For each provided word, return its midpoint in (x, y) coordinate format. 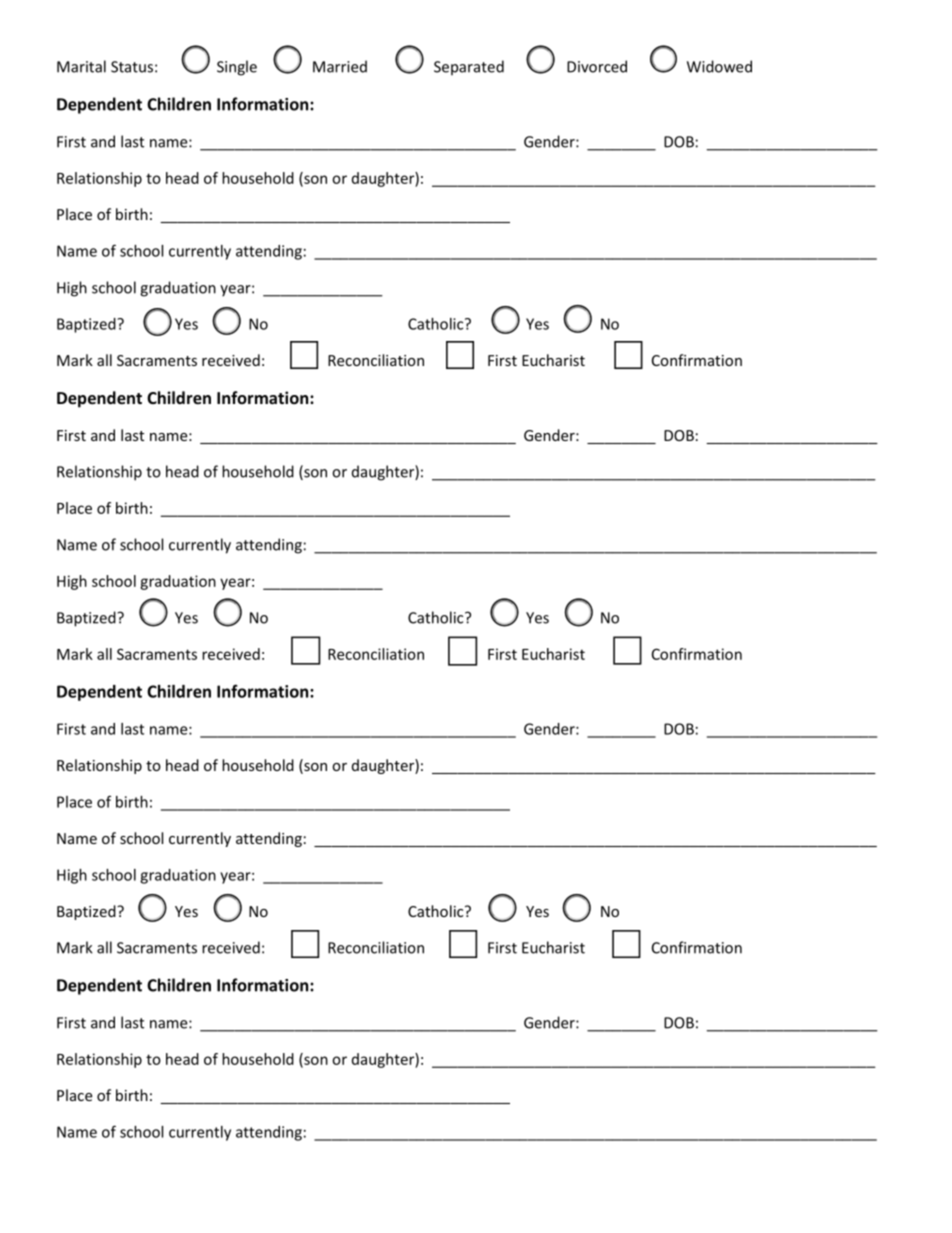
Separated (469, 68)
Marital (81, 66)
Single (237, 68)
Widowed (719, 66)
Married (340, 66)
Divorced (597, 66)
